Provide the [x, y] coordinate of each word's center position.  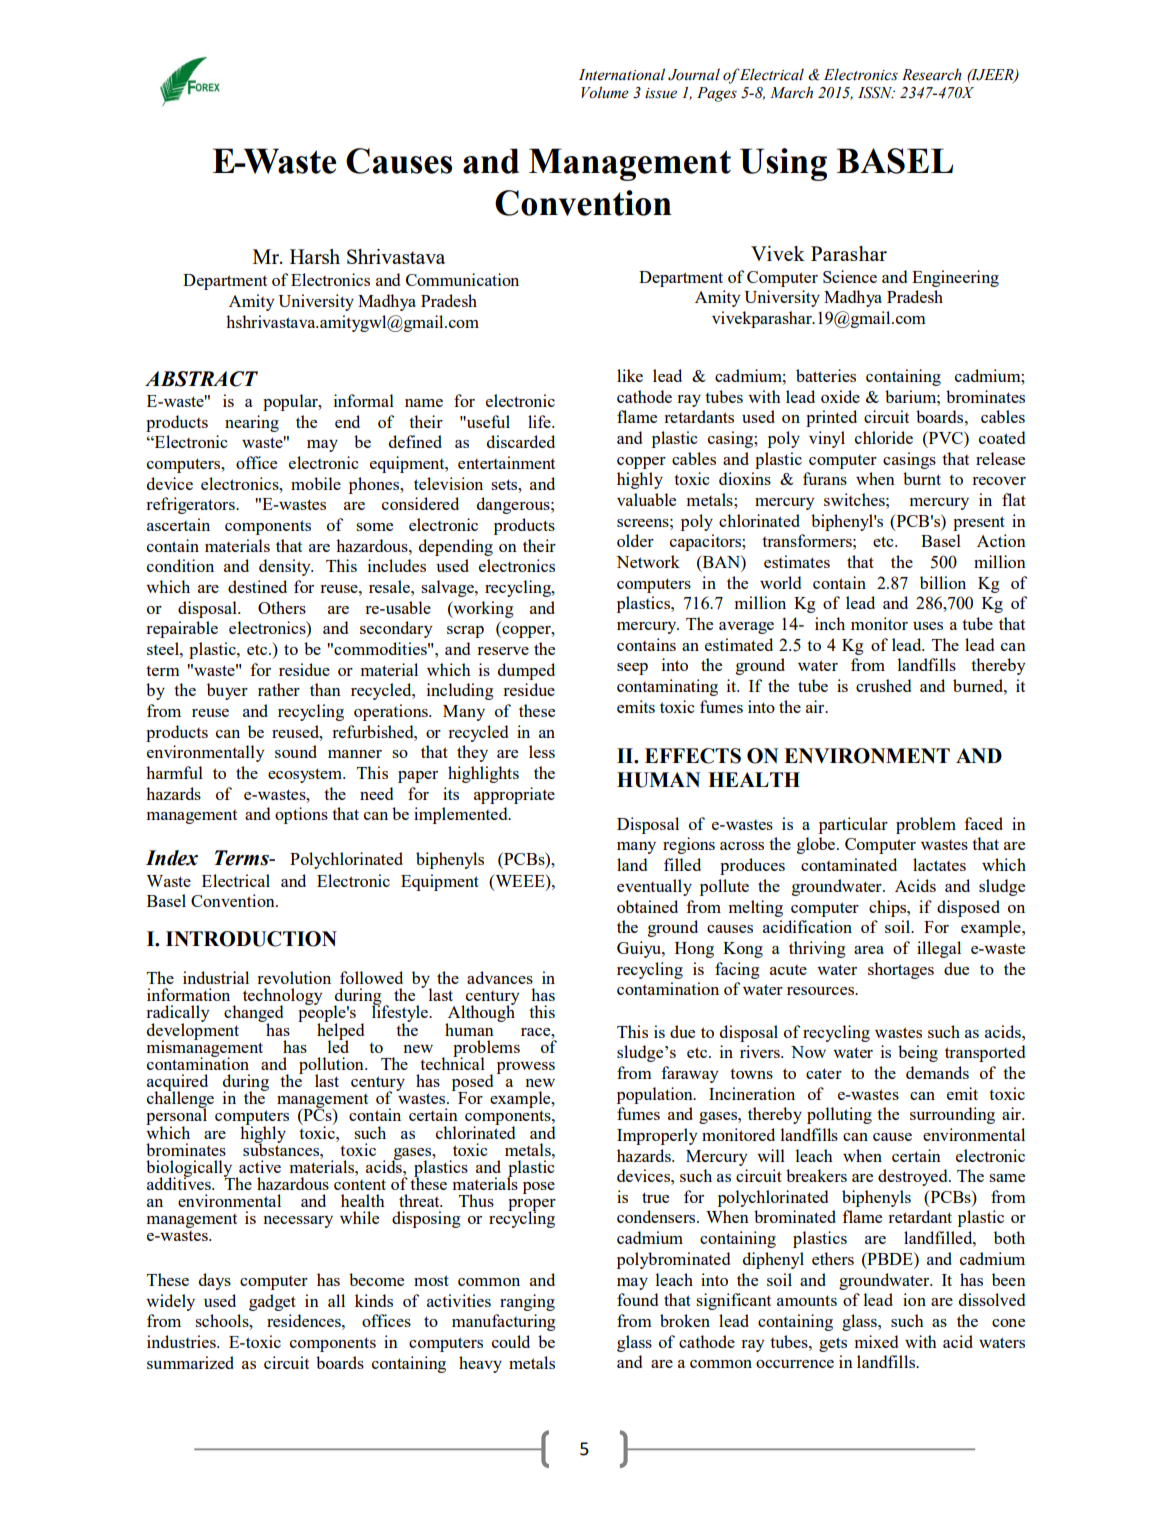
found [637, 1299]
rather [279, 689]
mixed [876, 1341]
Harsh [315, 256]
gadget [272, 1302]
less [542, 751]
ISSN [876, 93]
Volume [605, 92]
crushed [883, 685]
